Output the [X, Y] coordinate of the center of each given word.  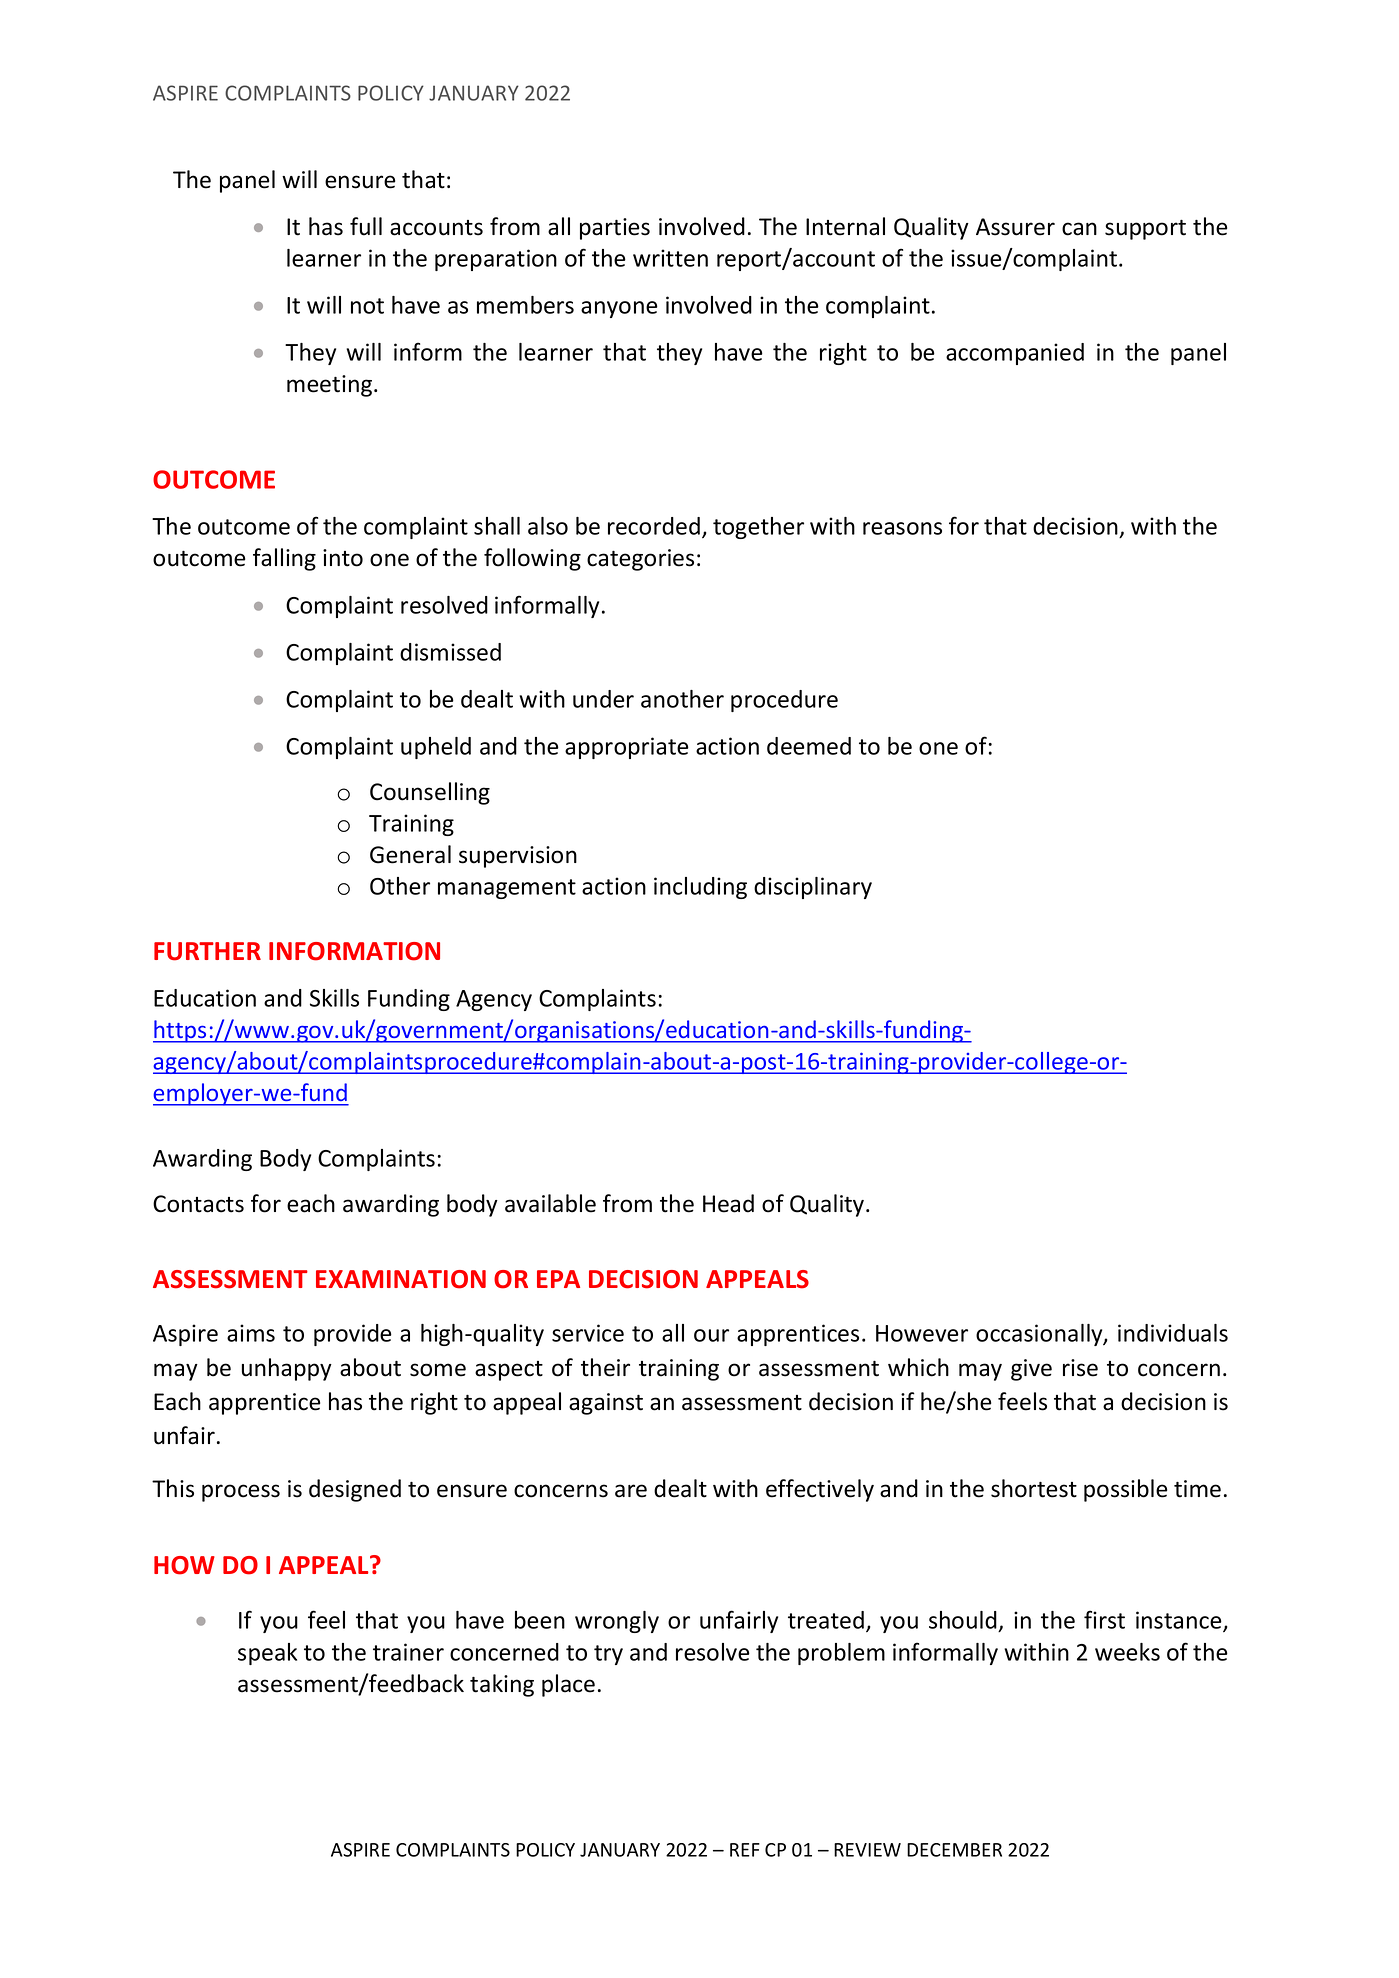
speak [267, 1654]
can [1079, 229]
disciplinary [813, 888]
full [366, 226]
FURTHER [207, 951]
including [700, 888]
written [670, 258]
